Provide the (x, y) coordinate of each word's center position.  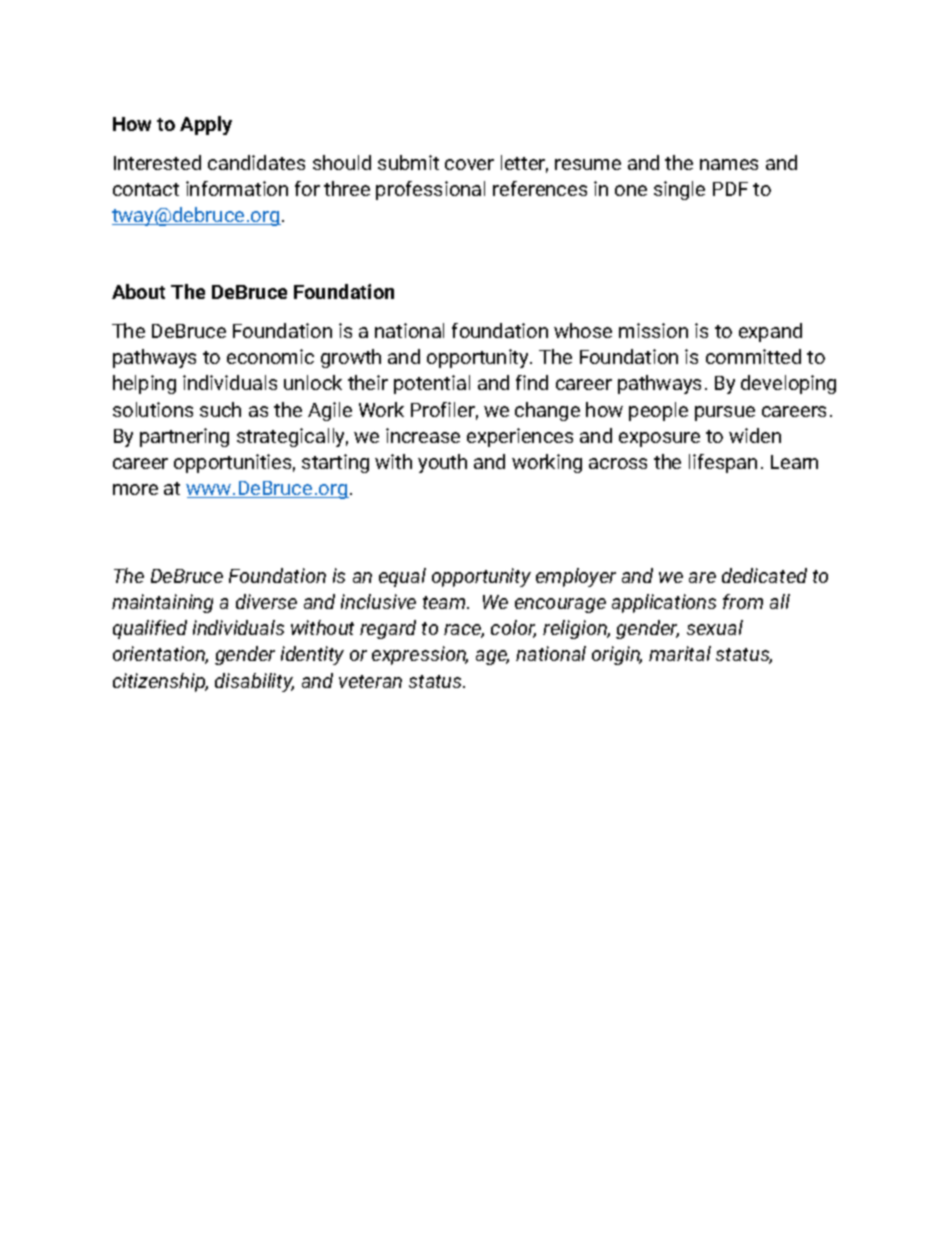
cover (469, 164)
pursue (725, 413)
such (220, 409)
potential (432, 384)
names (729, 164)
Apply (206, 125)
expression (420, 655)
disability (254, 682)
